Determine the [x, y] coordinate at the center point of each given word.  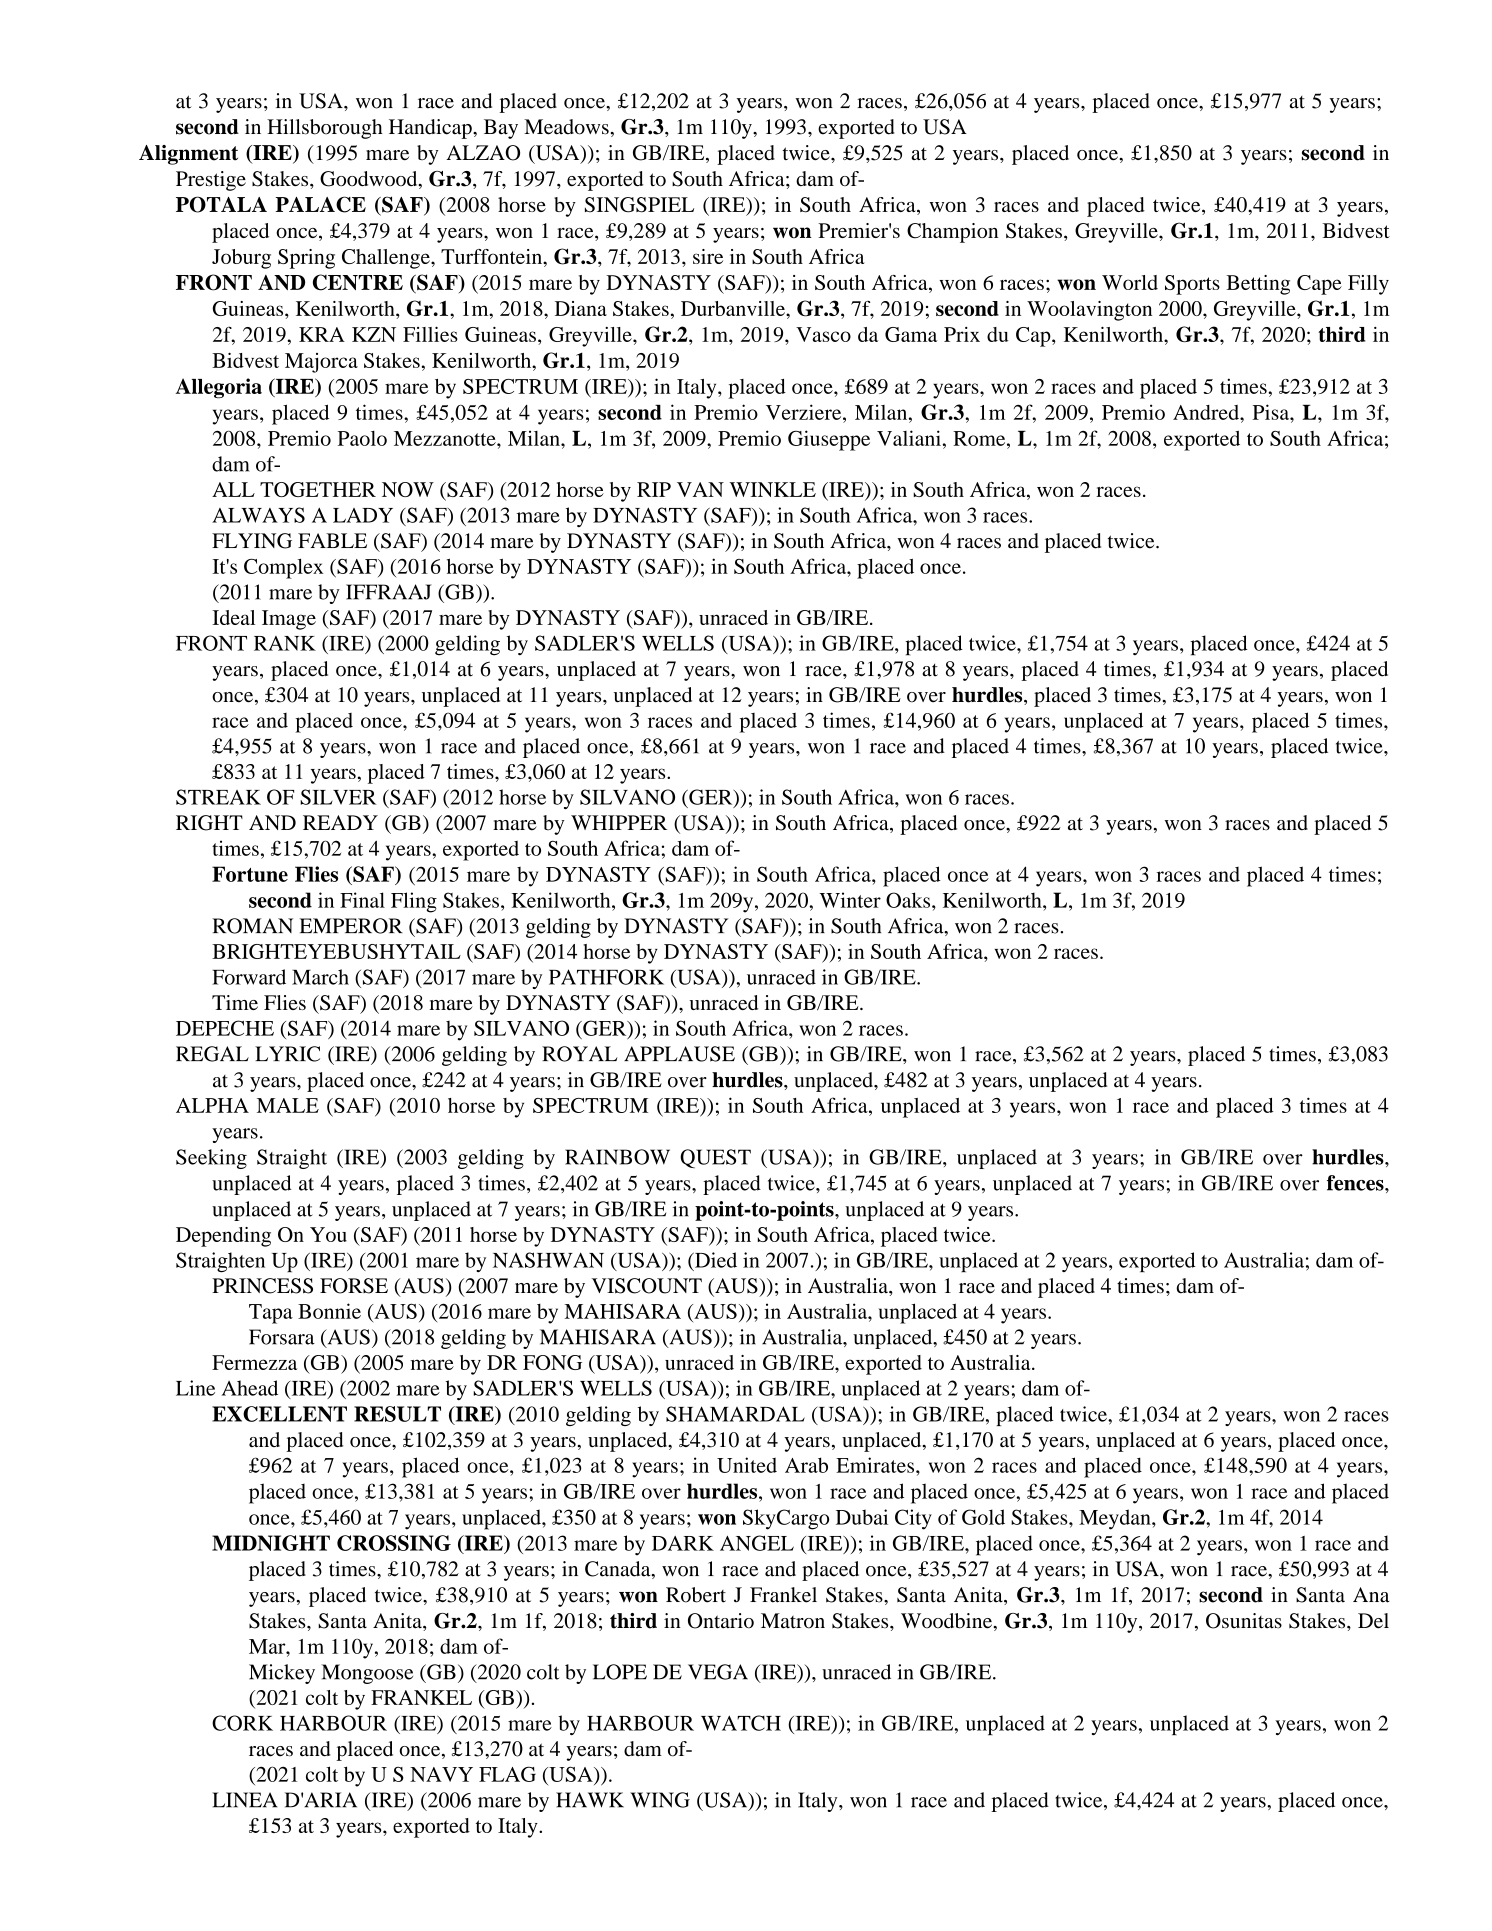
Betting [1258, 285]
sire [708, 256]
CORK [242, 1723]
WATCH [741, 1723]
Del [1373, 1621]
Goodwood [370, 180]
